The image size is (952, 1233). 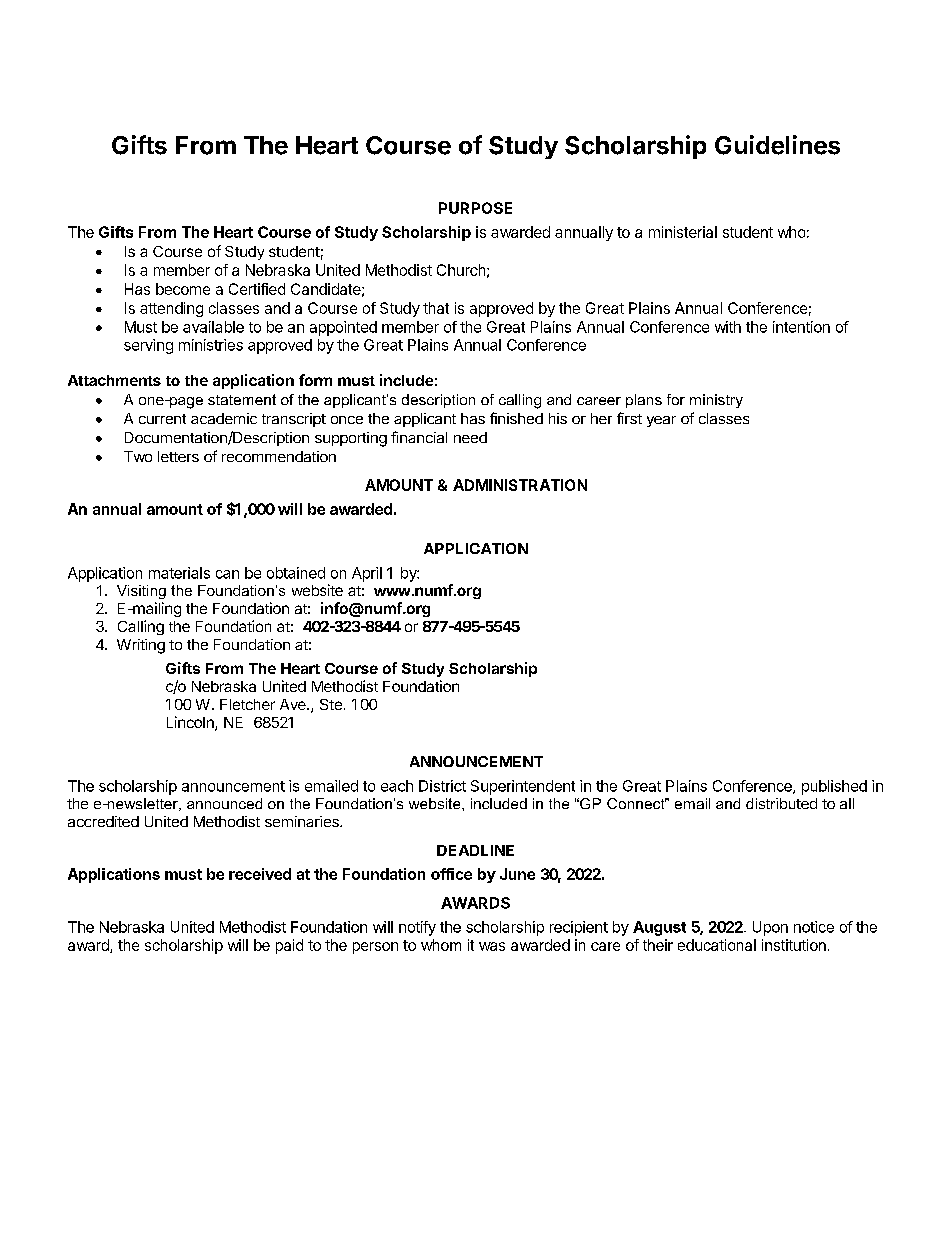 I want to click on Upon, so click(x=770, y=928).
